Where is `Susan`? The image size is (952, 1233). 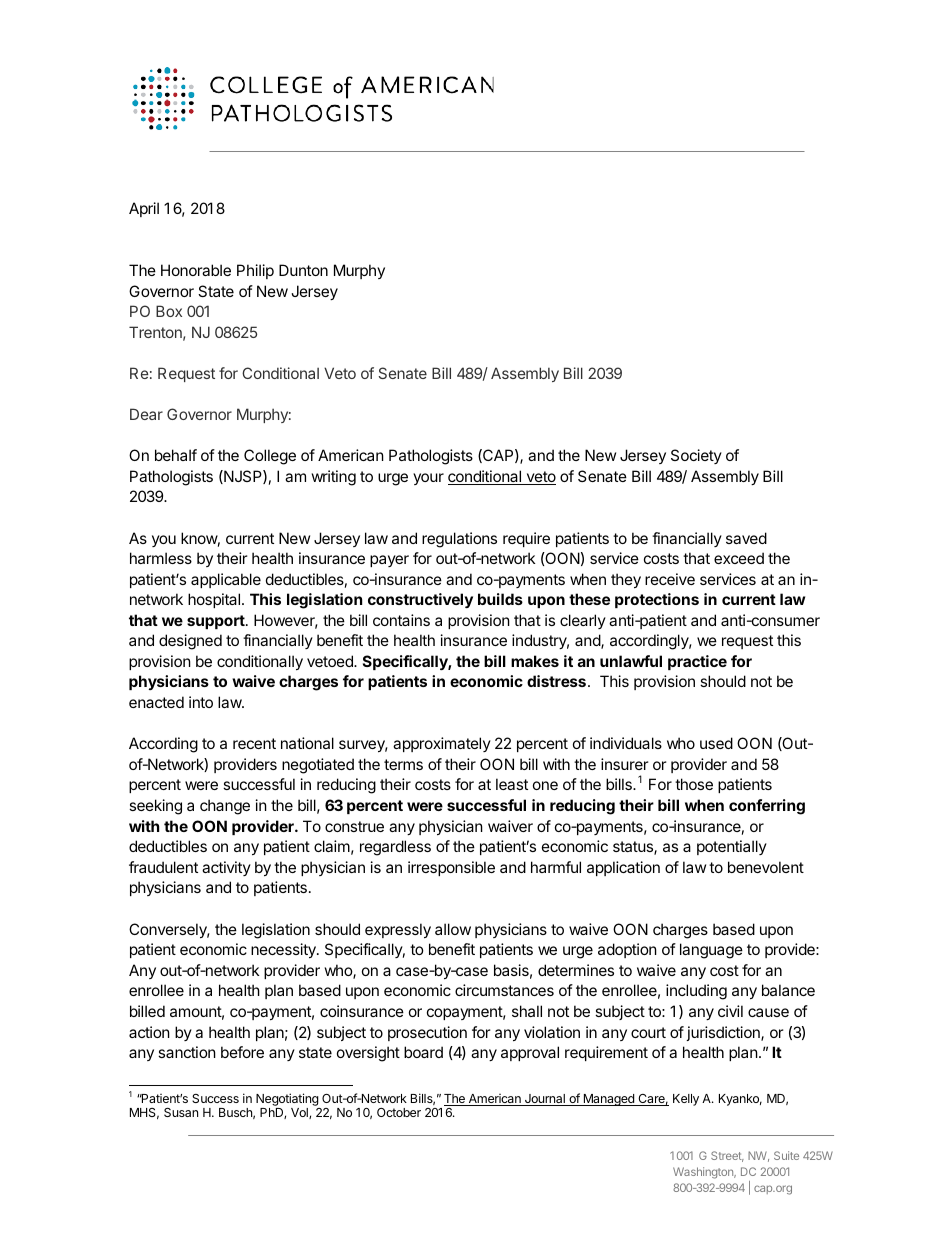 Susan is located at coordinates (181, 1112).
